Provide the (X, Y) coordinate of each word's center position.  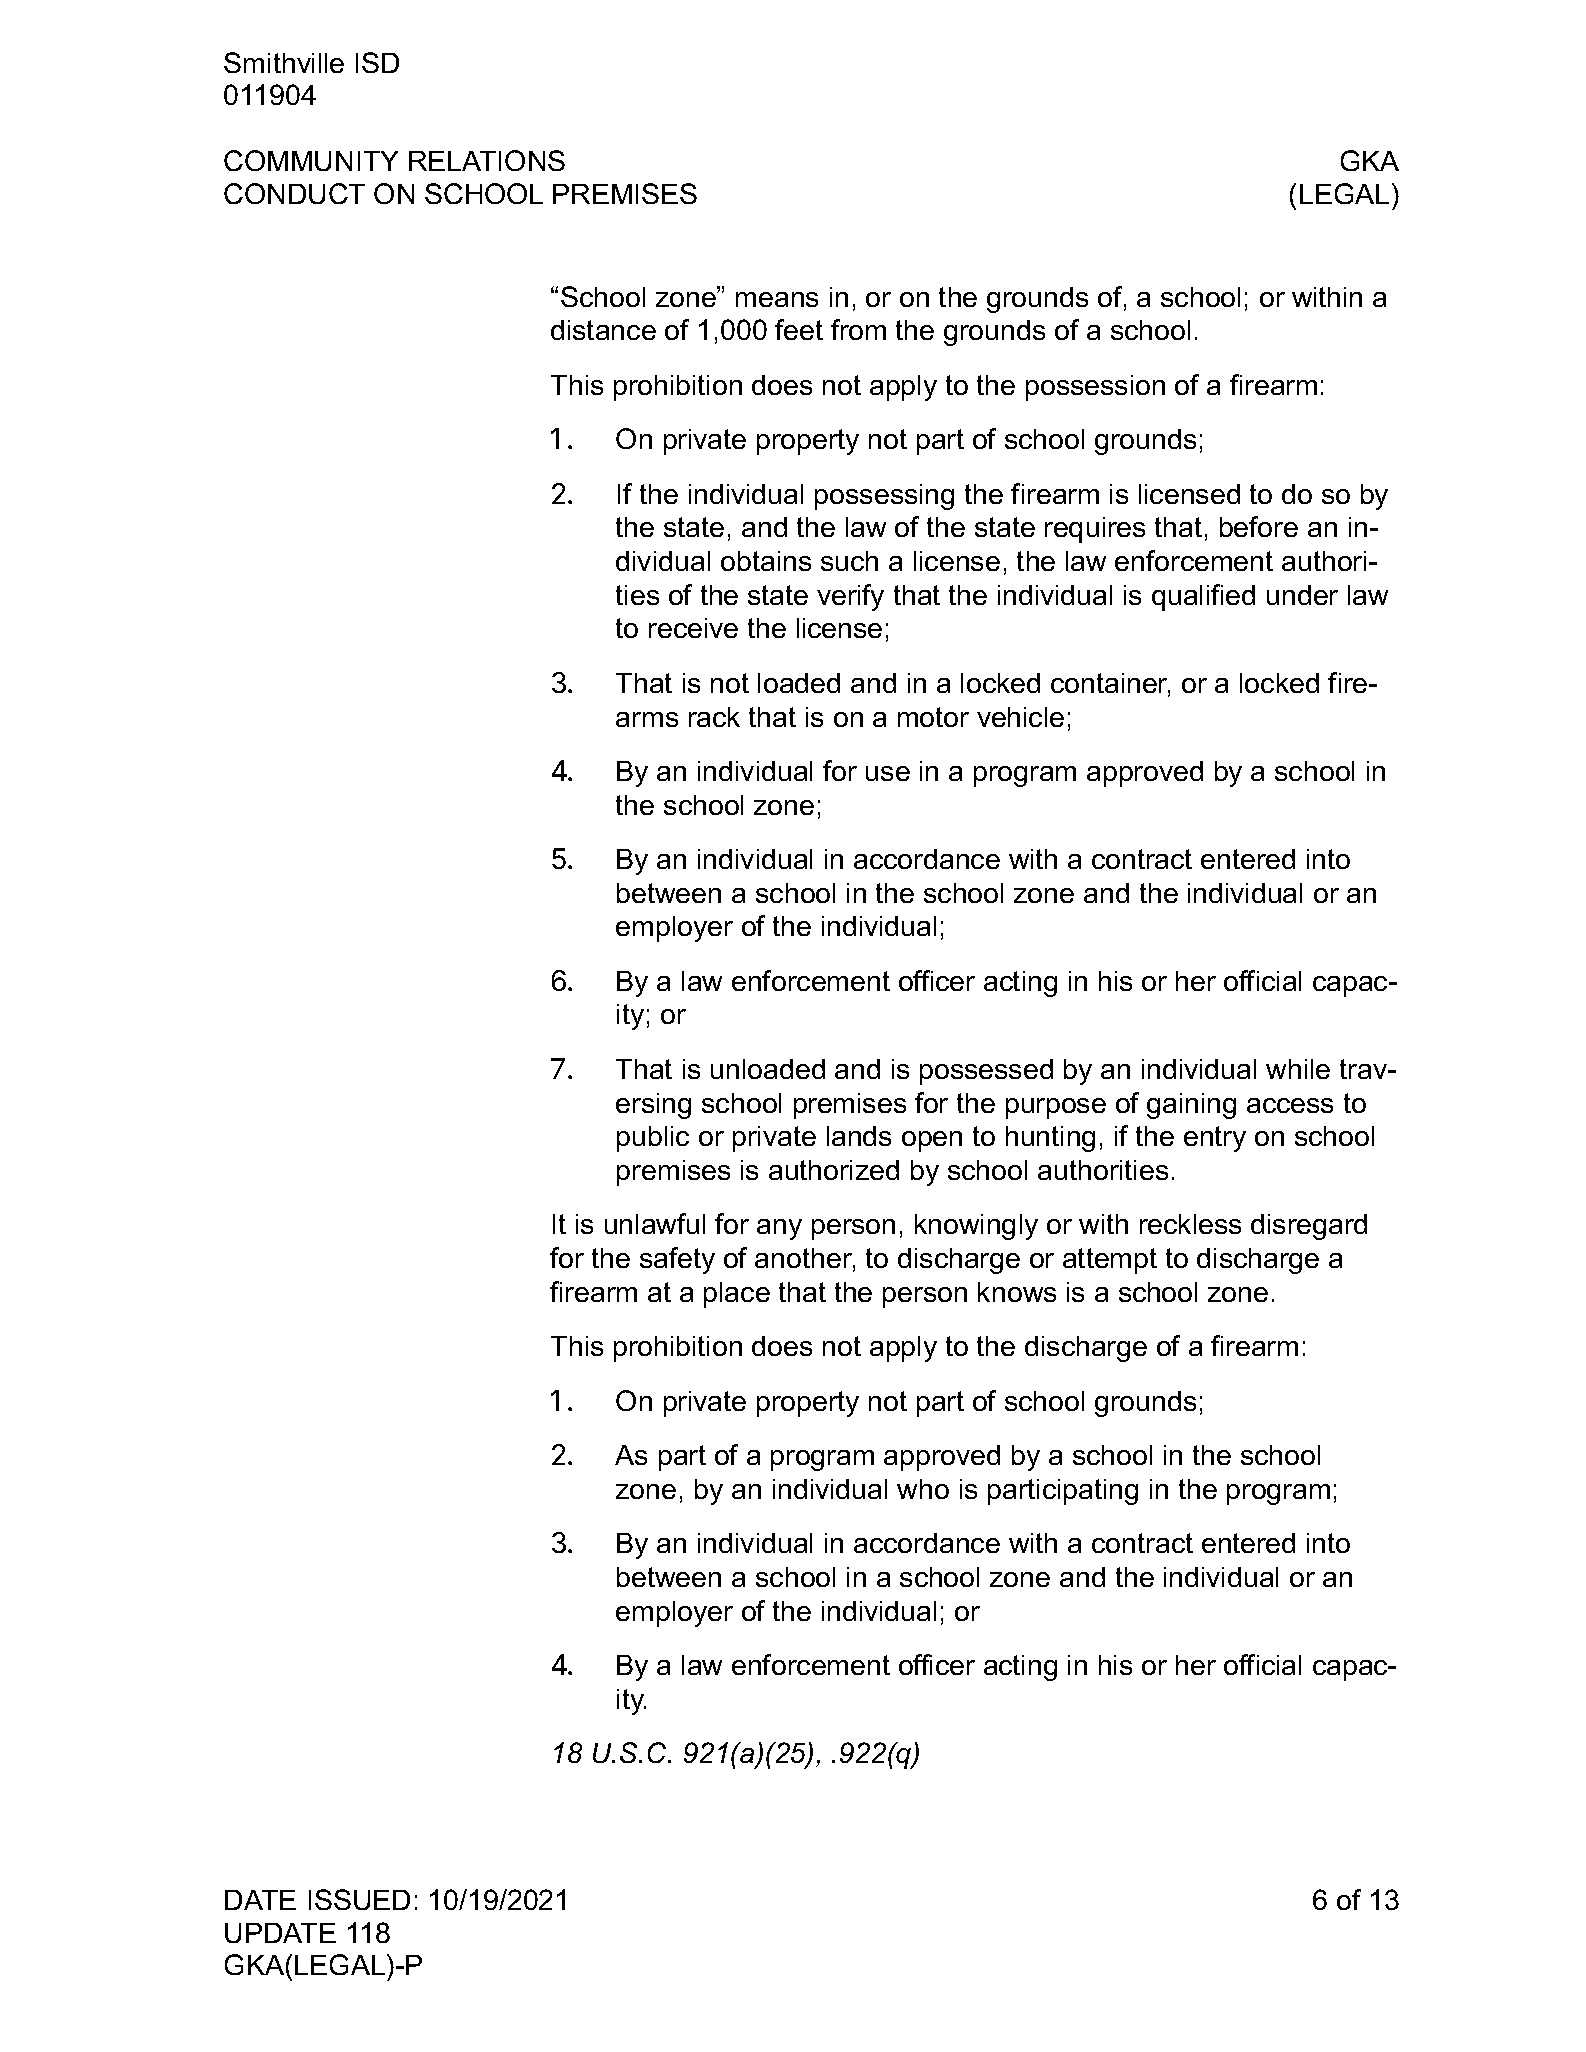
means (777, 299)
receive (693, 628)
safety (677, 1260)
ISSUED (359, 1899)
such (849, 561)
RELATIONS (487, 160)
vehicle (1020, 717)
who (923, 1489)
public (653, 1139)
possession (1095, 388)
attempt (1110, 1261)
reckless (1190, 1224)
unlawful (655, 1223)
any (779, 1229)
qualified (1203, 597)
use (888, 773)
